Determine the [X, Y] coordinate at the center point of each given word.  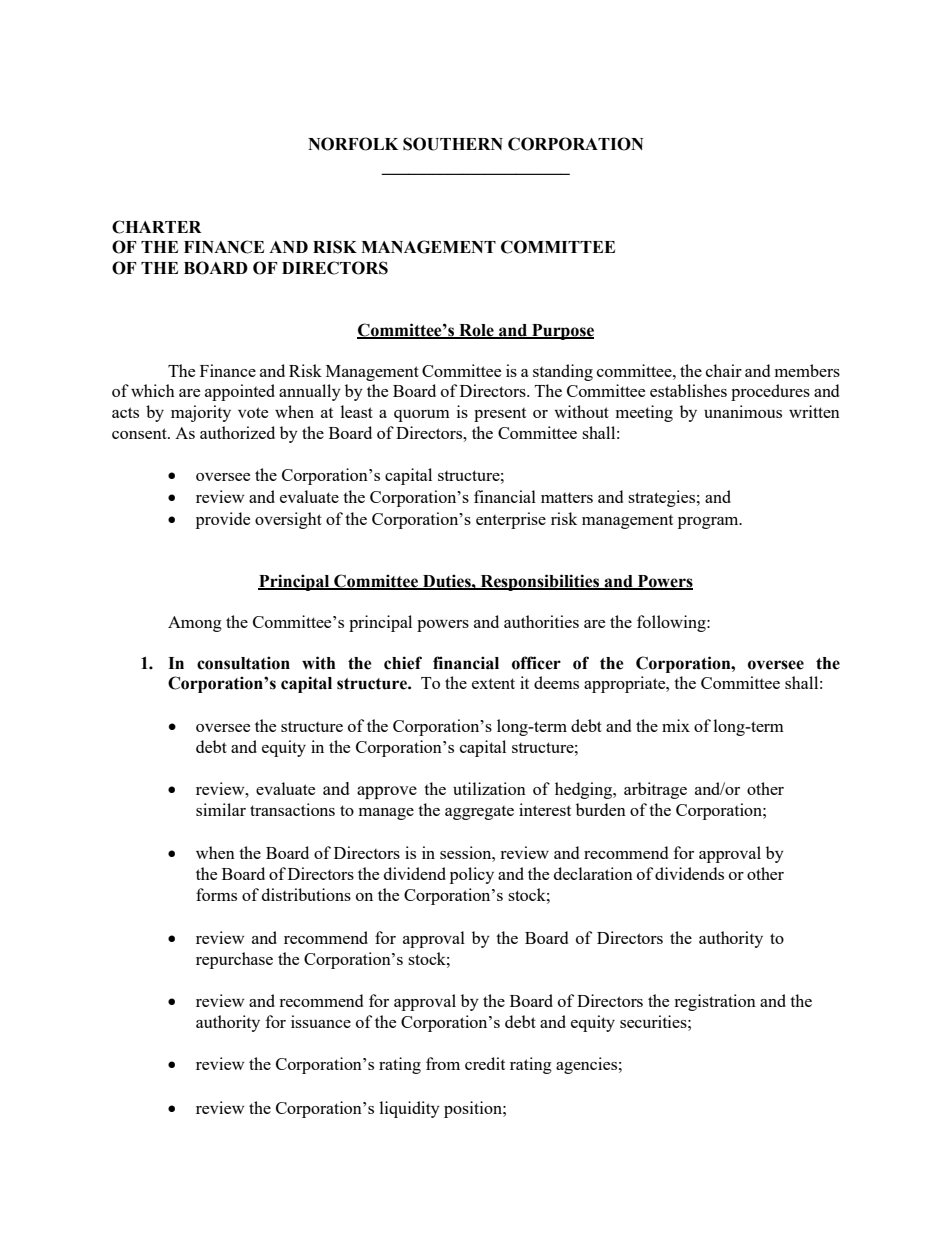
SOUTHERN [453, 144]
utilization [489, 788]
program [709, 523]
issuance [321, 1021]
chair [724, 370]
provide [223, 520]
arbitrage [655, 790]
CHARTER [156, 227]
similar [221, 809]
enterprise [511, 520]
